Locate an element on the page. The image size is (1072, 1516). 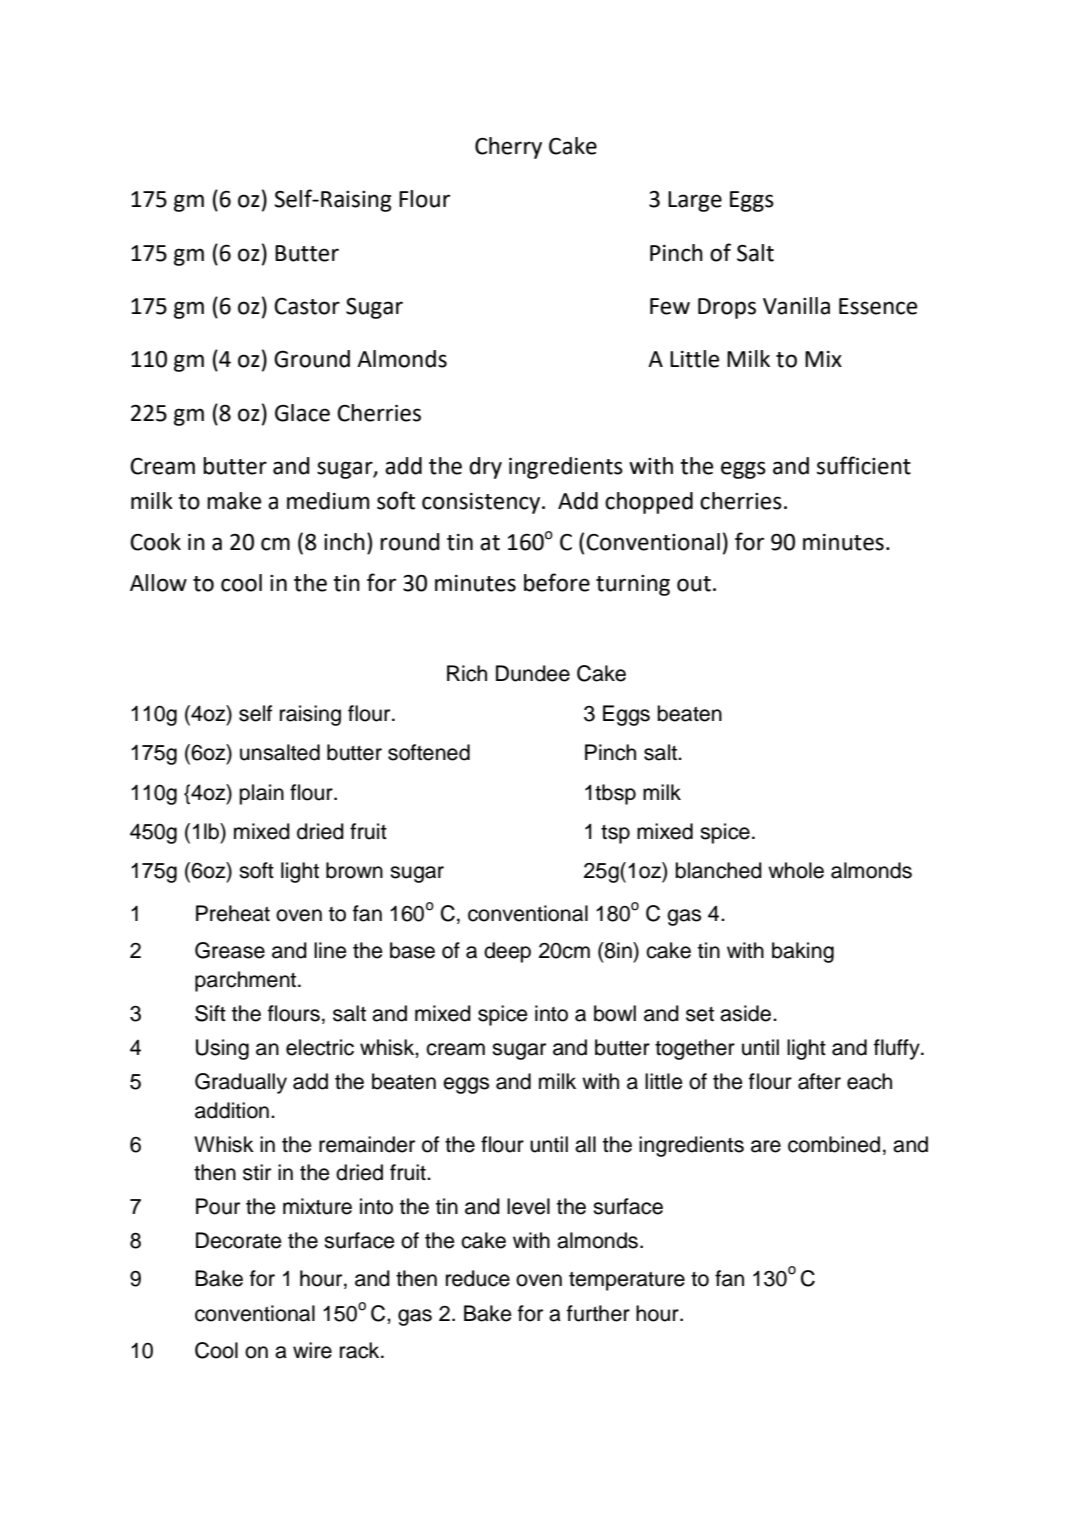
reduce is located at coordinates (478, 1278).
